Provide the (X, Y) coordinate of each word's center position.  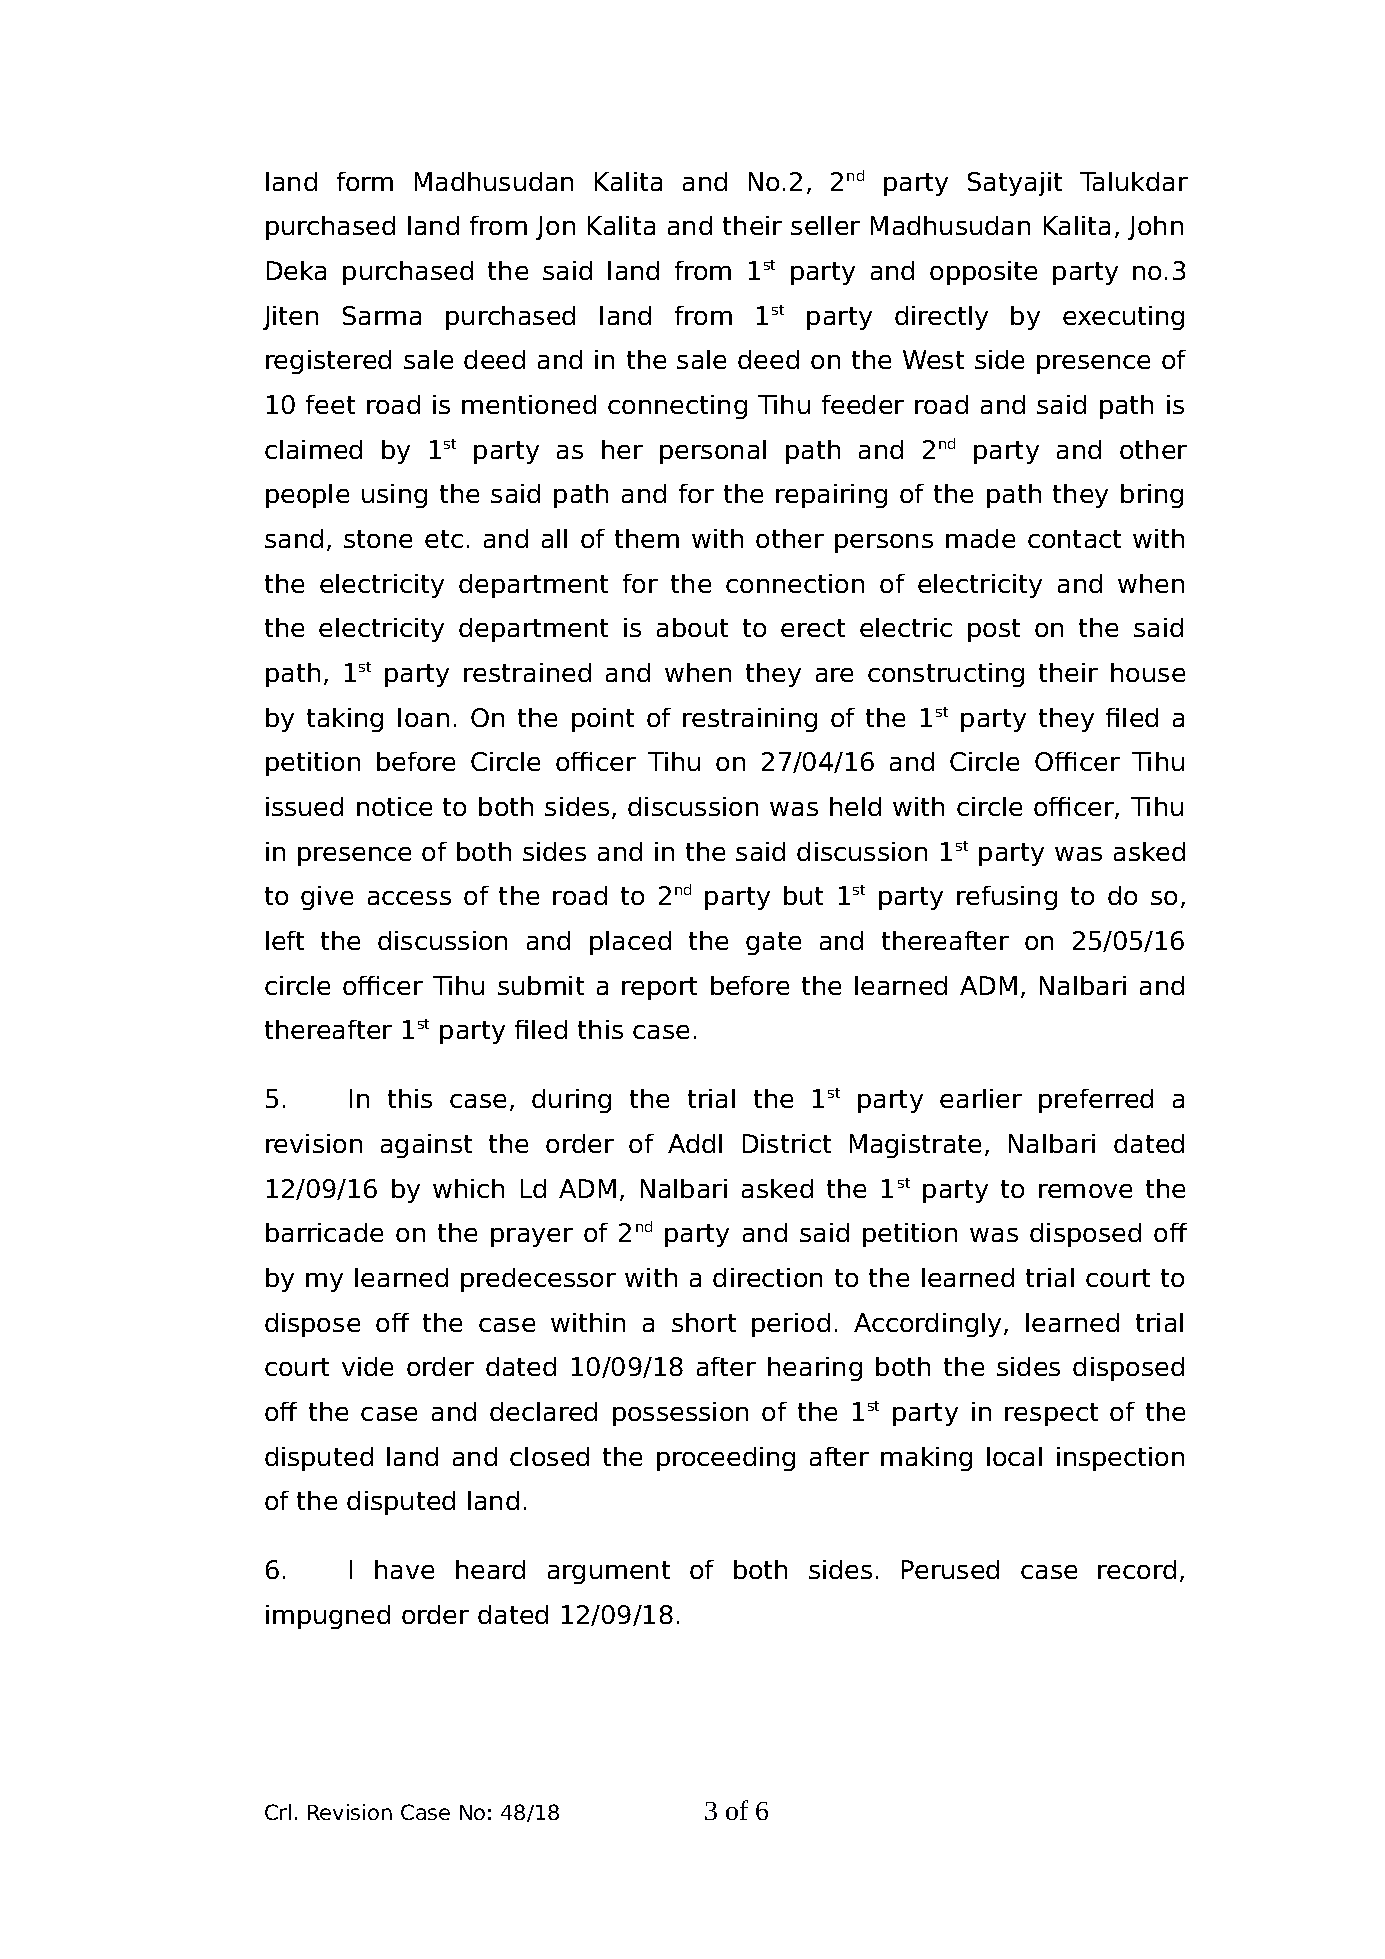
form (365, 181)
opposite (983, 273)
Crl (278, 1812)
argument (609, 1572)
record (1137, 1569)
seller (825, 225)
